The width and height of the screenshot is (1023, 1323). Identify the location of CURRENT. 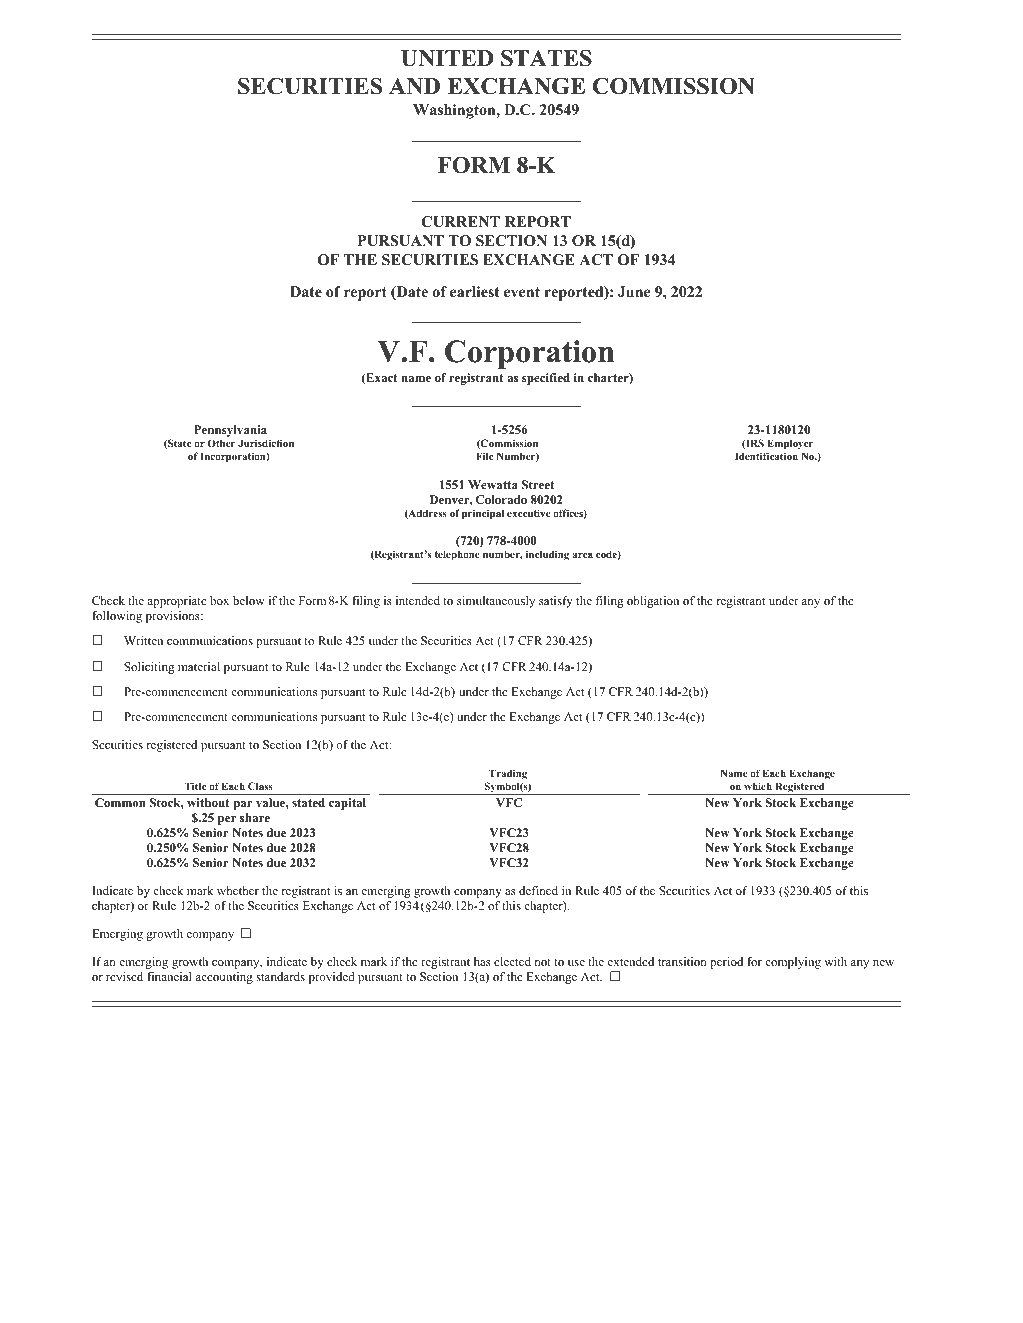
(460, 222).
